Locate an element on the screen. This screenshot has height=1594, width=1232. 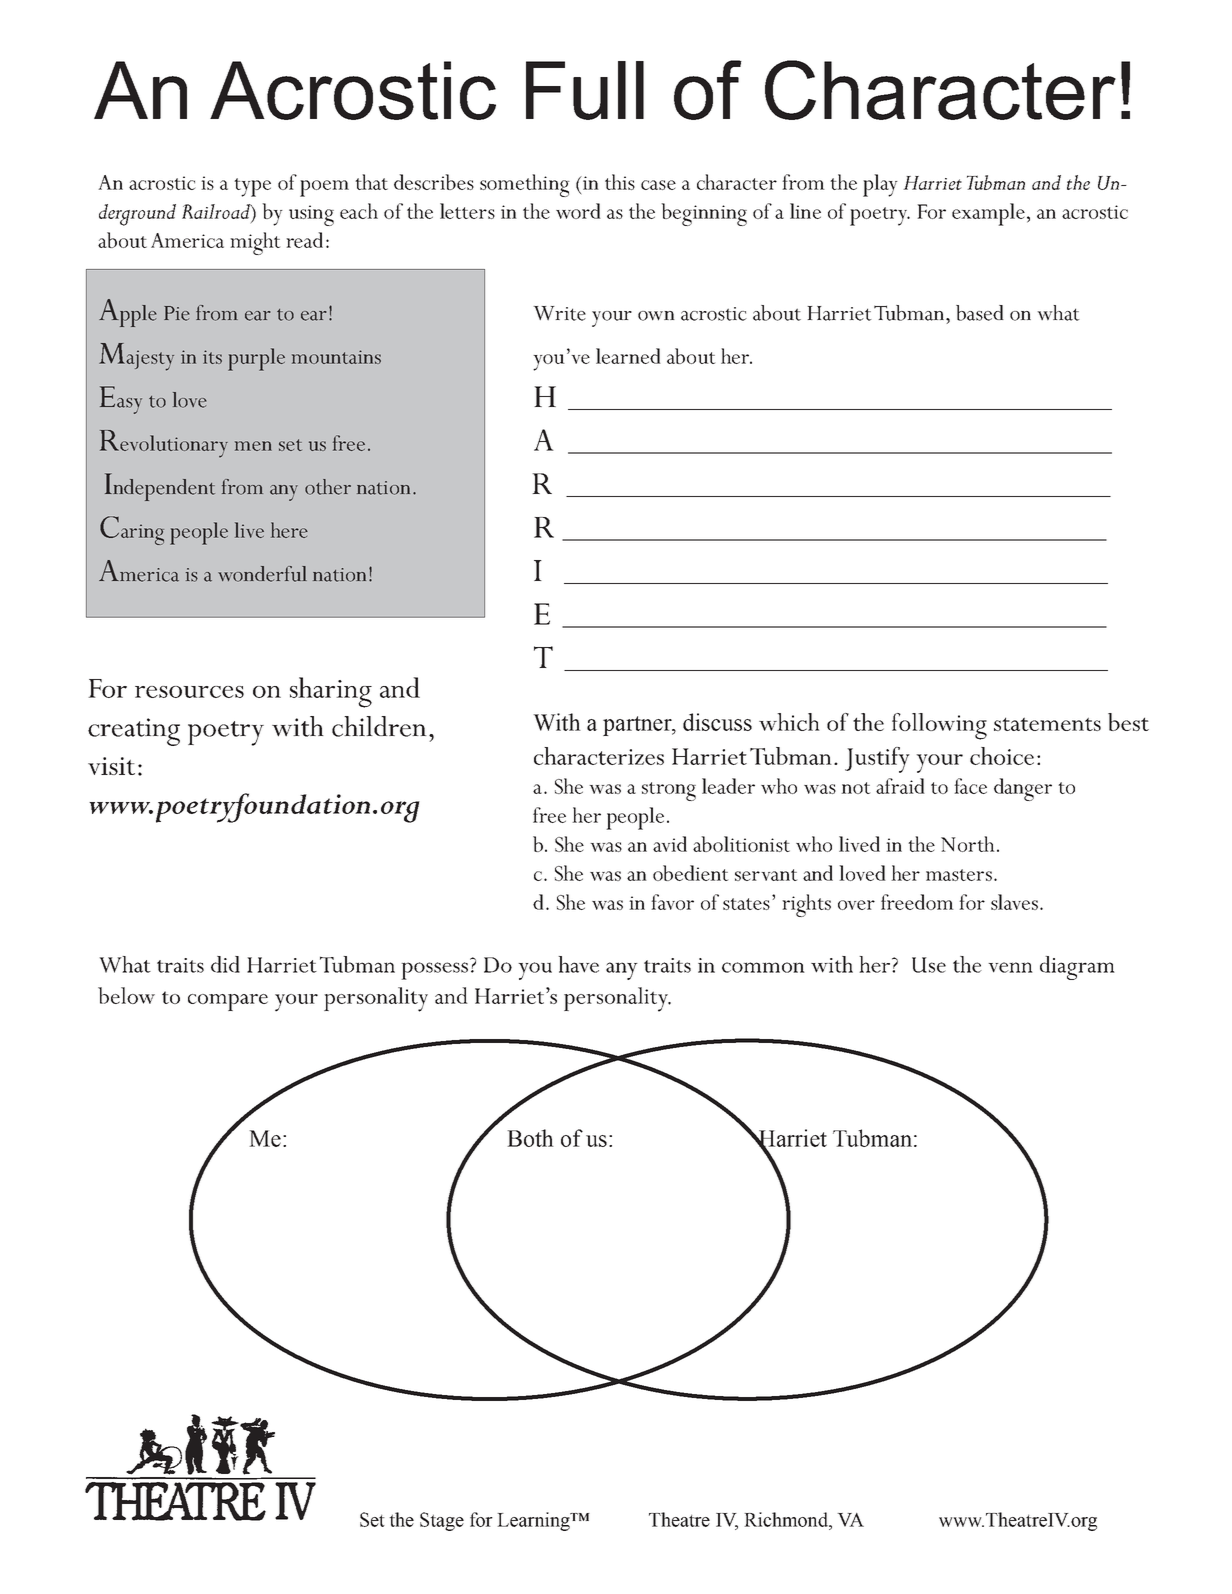
compare is located at coordinates (228, 1002).
